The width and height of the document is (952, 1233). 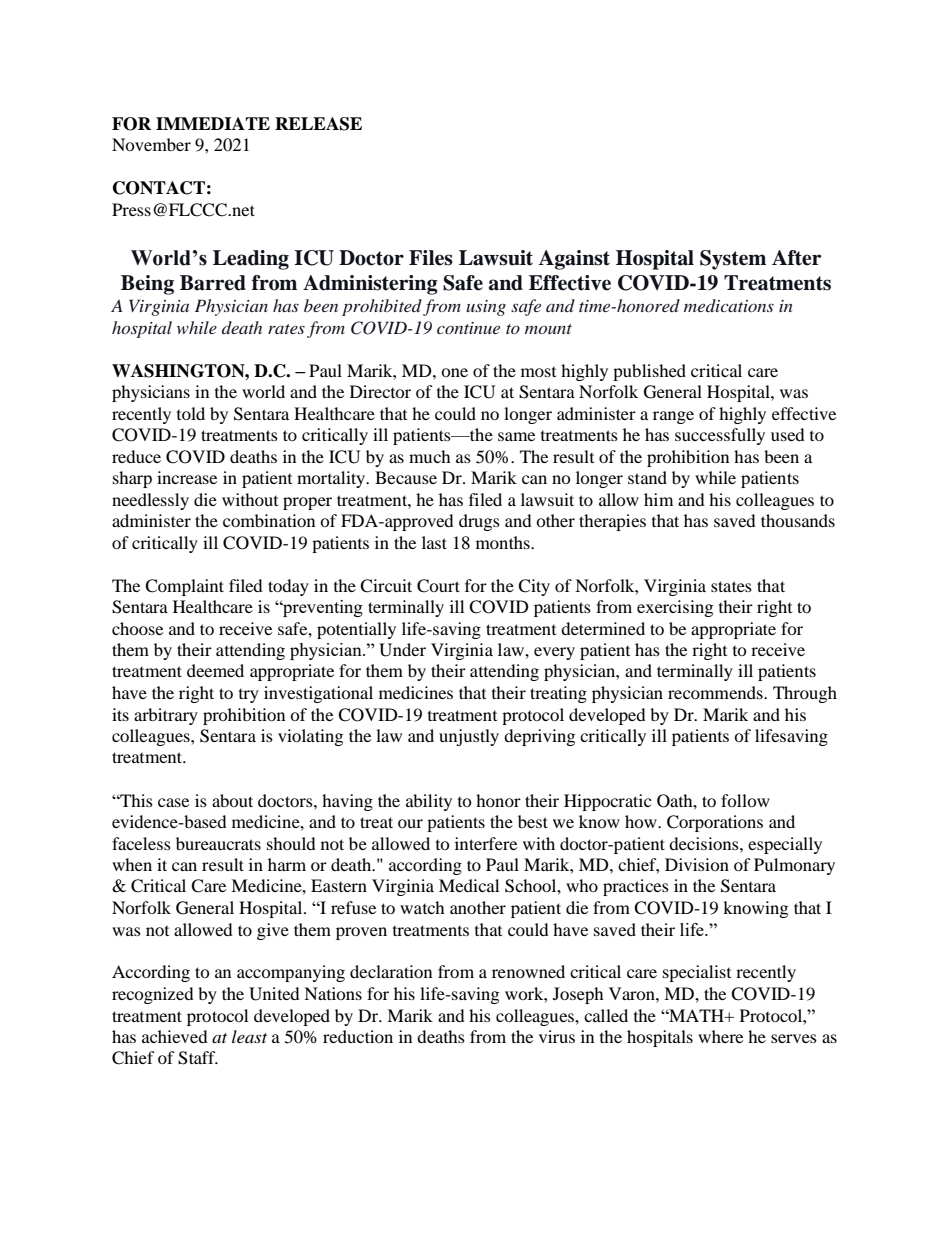 I want to click on case, so click(x=173, y=802).
